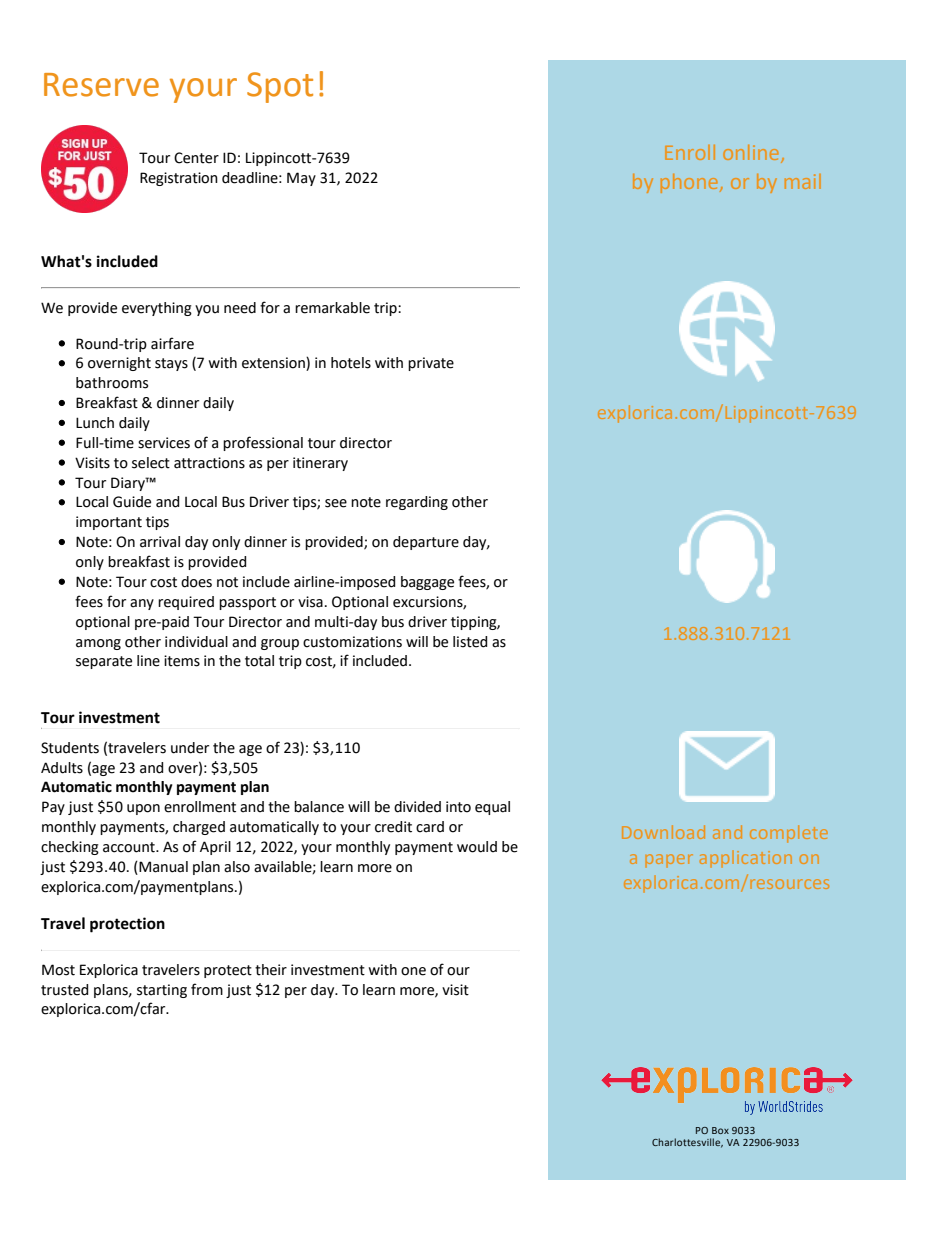 Image resolution: width=952 pixels, height=1233 pixels. I want to click on starting, so click(162, 991).
